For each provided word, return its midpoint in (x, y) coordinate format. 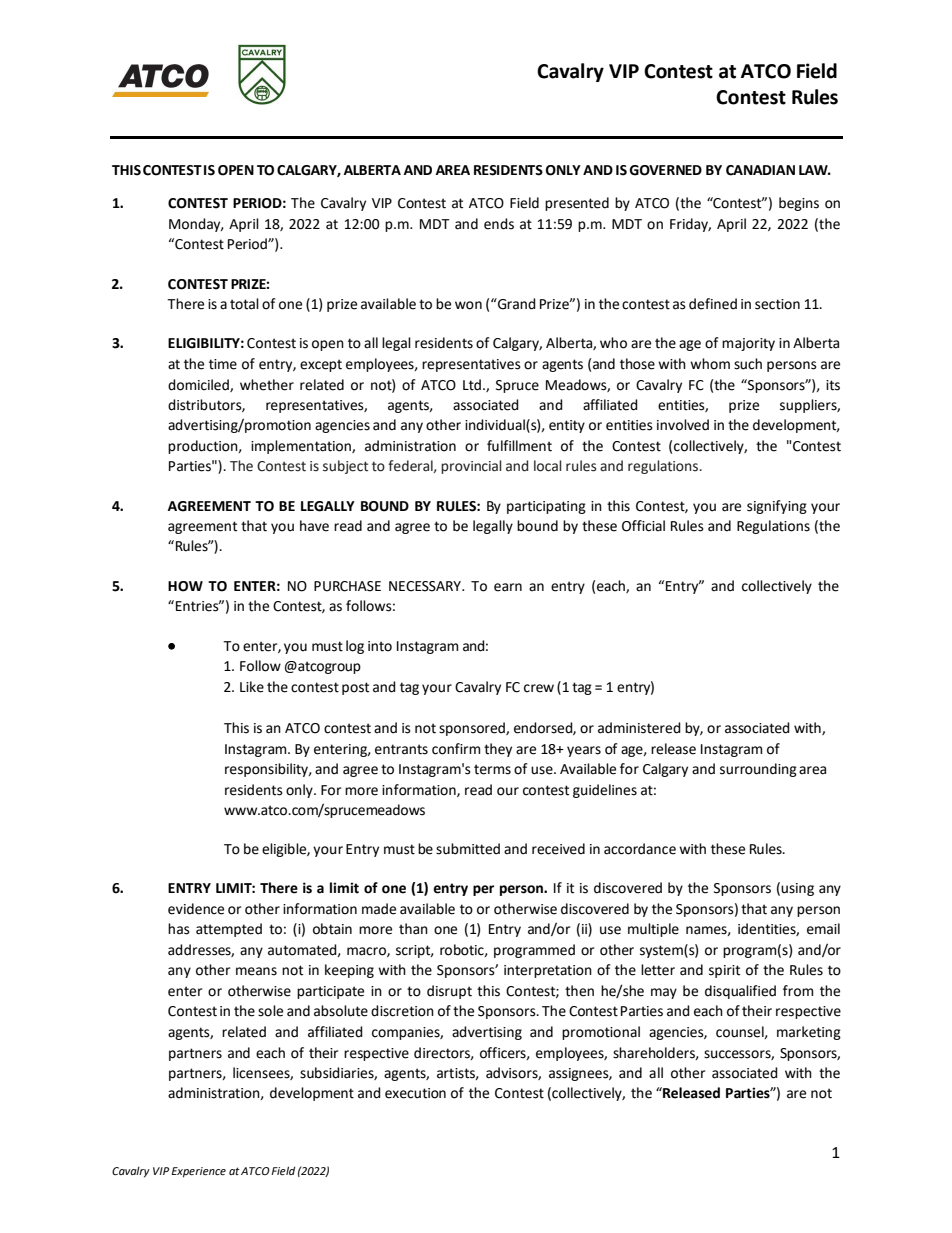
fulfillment (519, 446)
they (498, 750)
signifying (777, 507)
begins (799, 204)
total (244, 304)
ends (499, 224)
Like (252, 687)
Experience (199, 1172)
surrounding (758, 770)
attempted (229, 930)
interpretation (548, 971)
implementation (302, 447)
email (823, 929)
